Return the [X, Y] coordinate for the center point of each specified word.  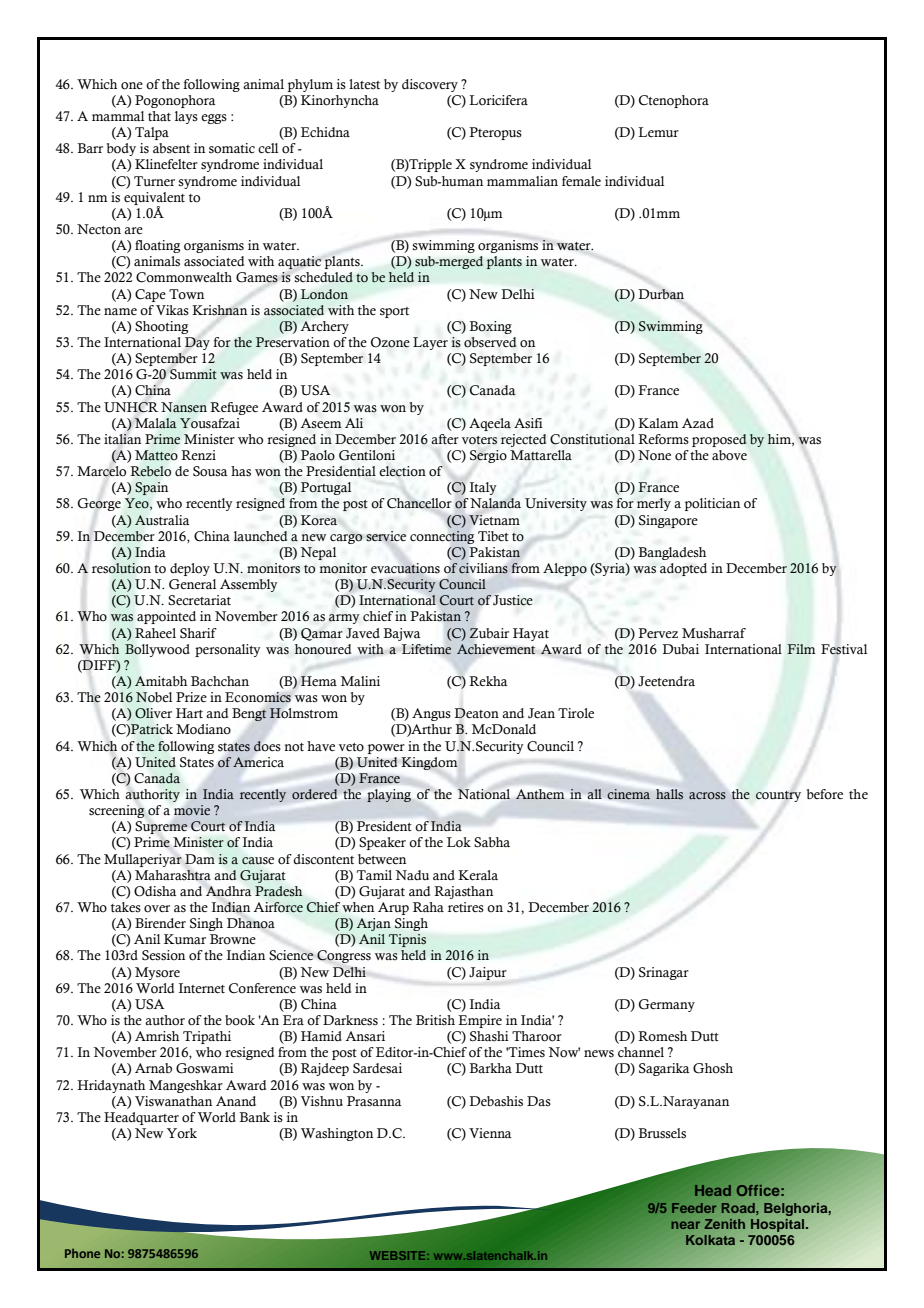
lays [186, 117]
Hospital [779, 1225]
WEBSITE [399, 1255]
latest [364, 84]
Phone [82, 1253]
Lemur [658, 132]
